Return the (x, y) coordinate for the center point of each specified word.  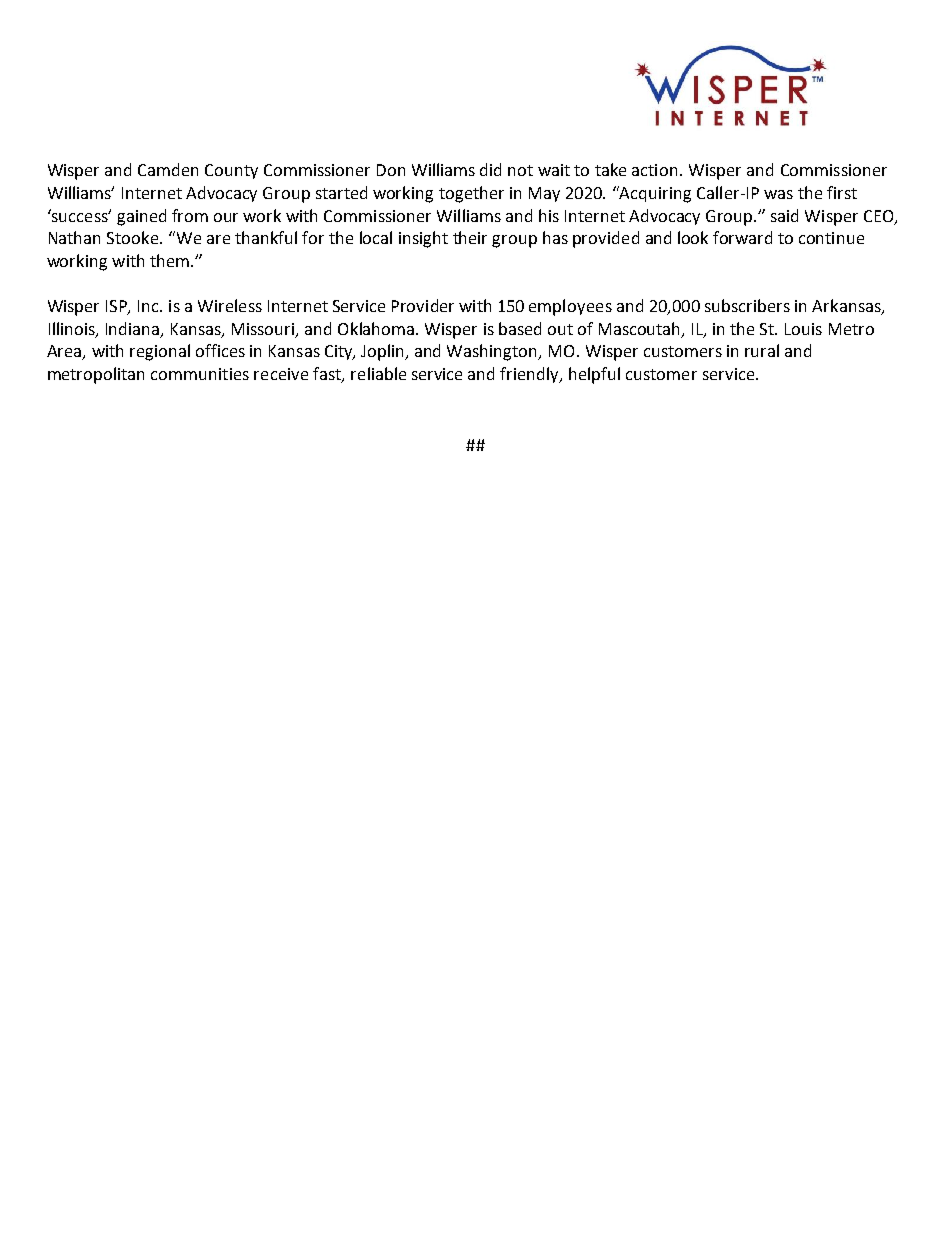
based (520, 328)
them (169, 260)
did (490, 169)
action (654, 170)
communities (200, 374)
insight (423, 239)
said (784, 215)
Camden (168, 169)
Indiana (134, 329)
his (549, 215)
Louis (803, 329)
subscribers (747, 305)
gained (141, 217)
